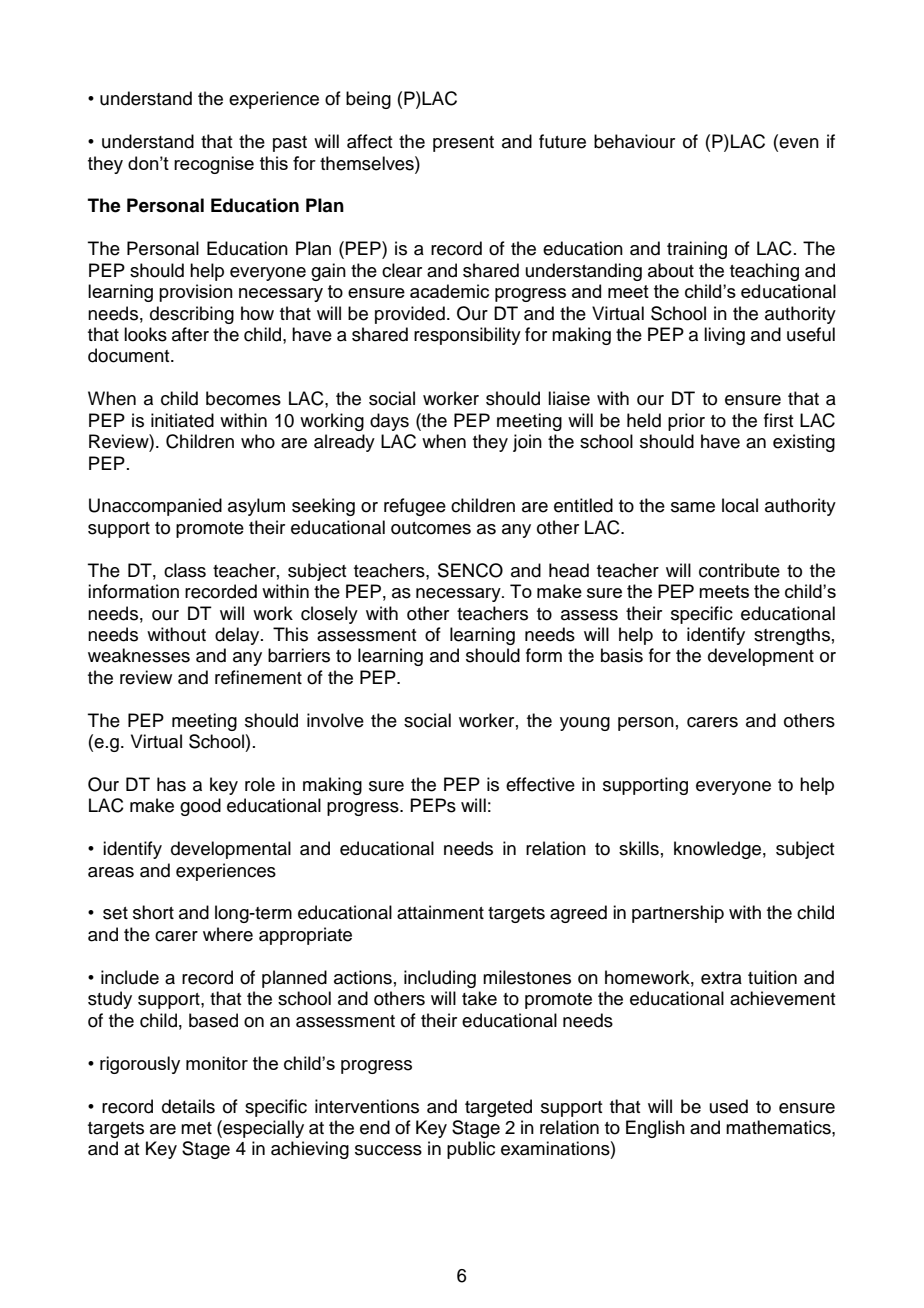  Describe the element at coordinates (498, 1108) in the screenshot. I see `targeted` at that location.
